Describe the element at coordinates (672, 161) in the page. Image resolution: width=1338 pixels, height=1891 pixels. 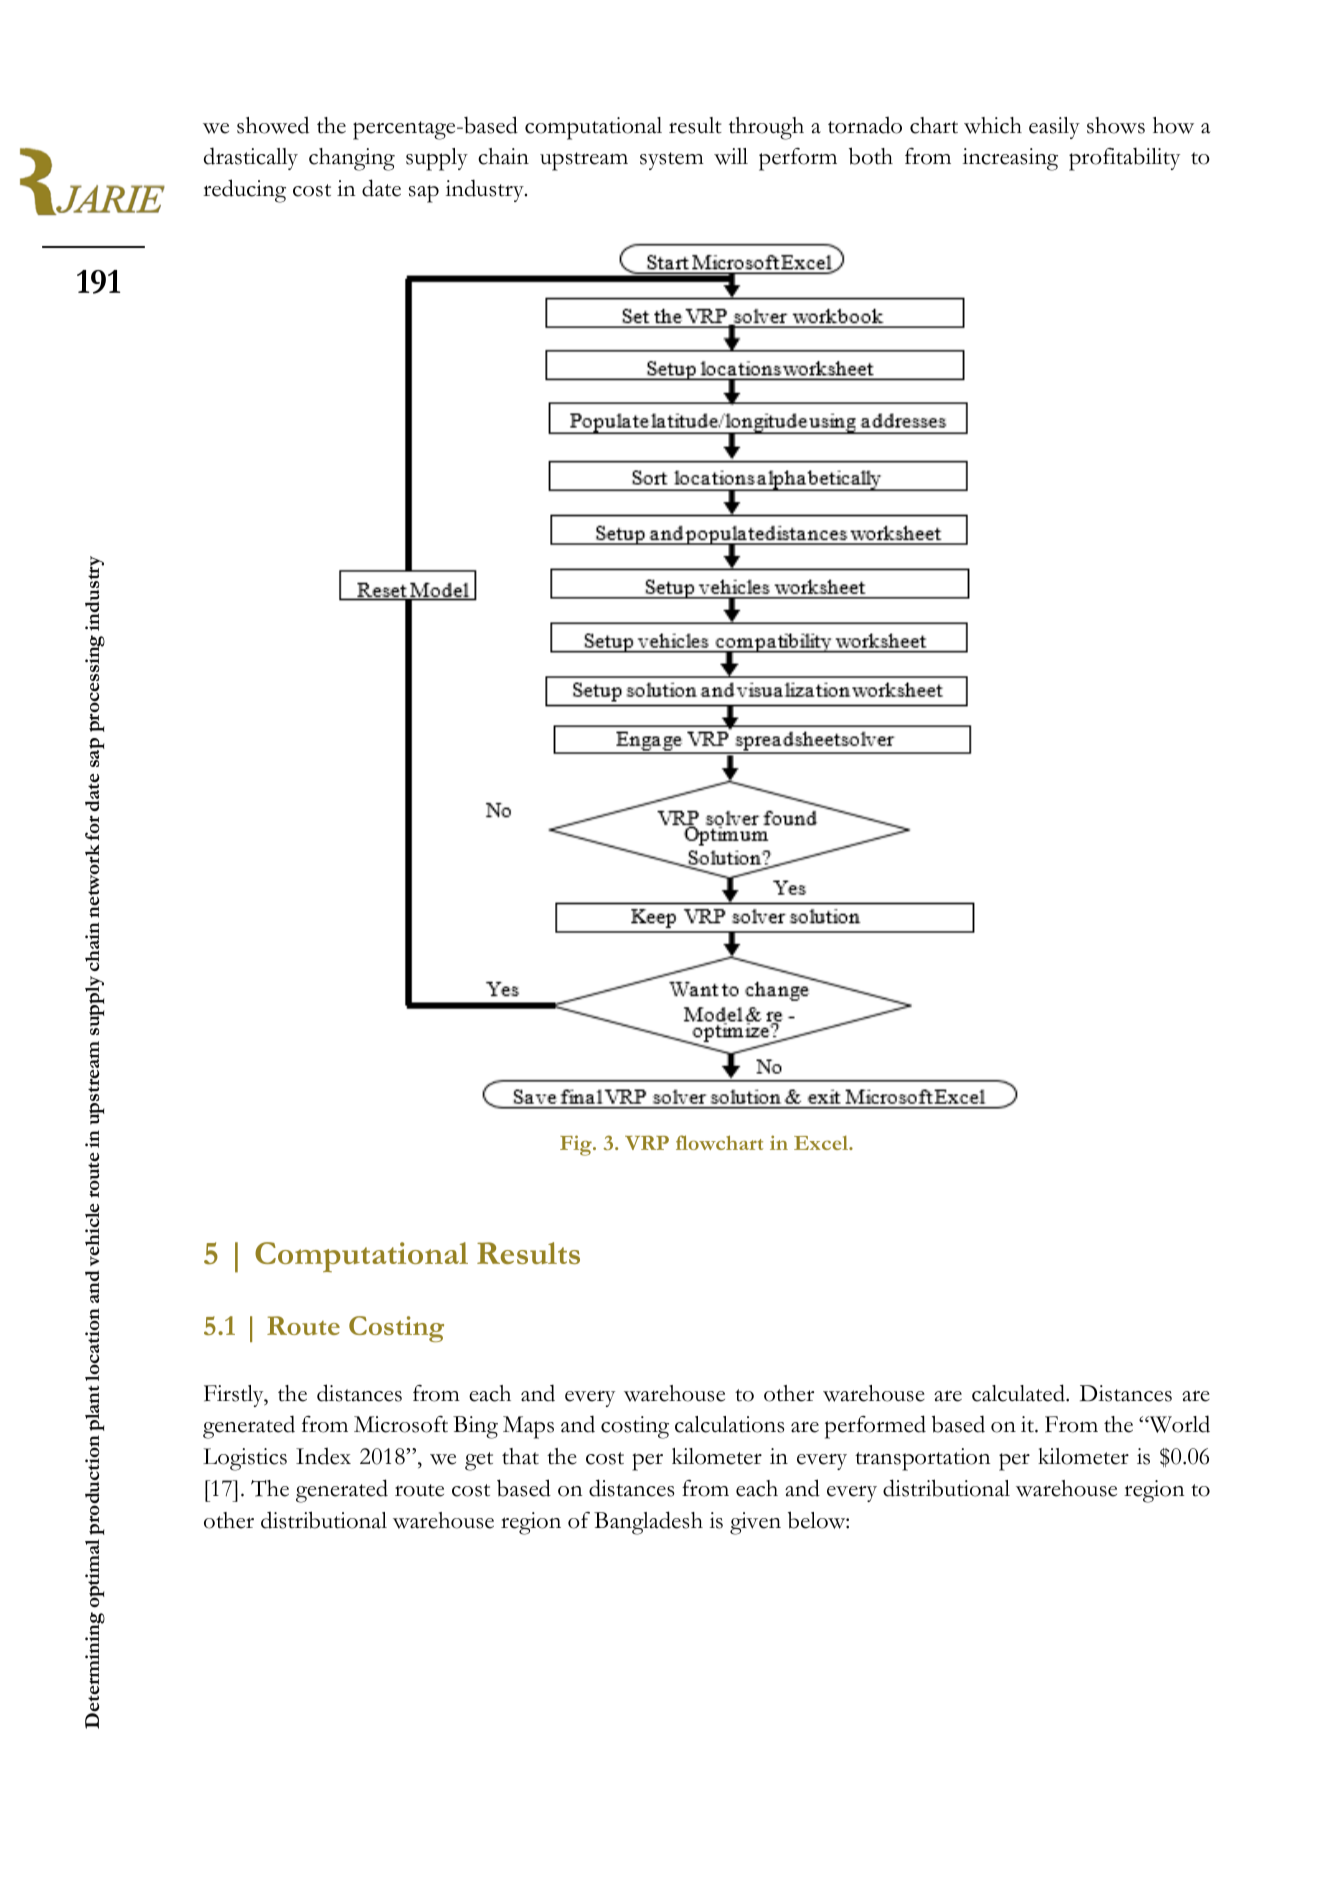
I see `system` at that location.
